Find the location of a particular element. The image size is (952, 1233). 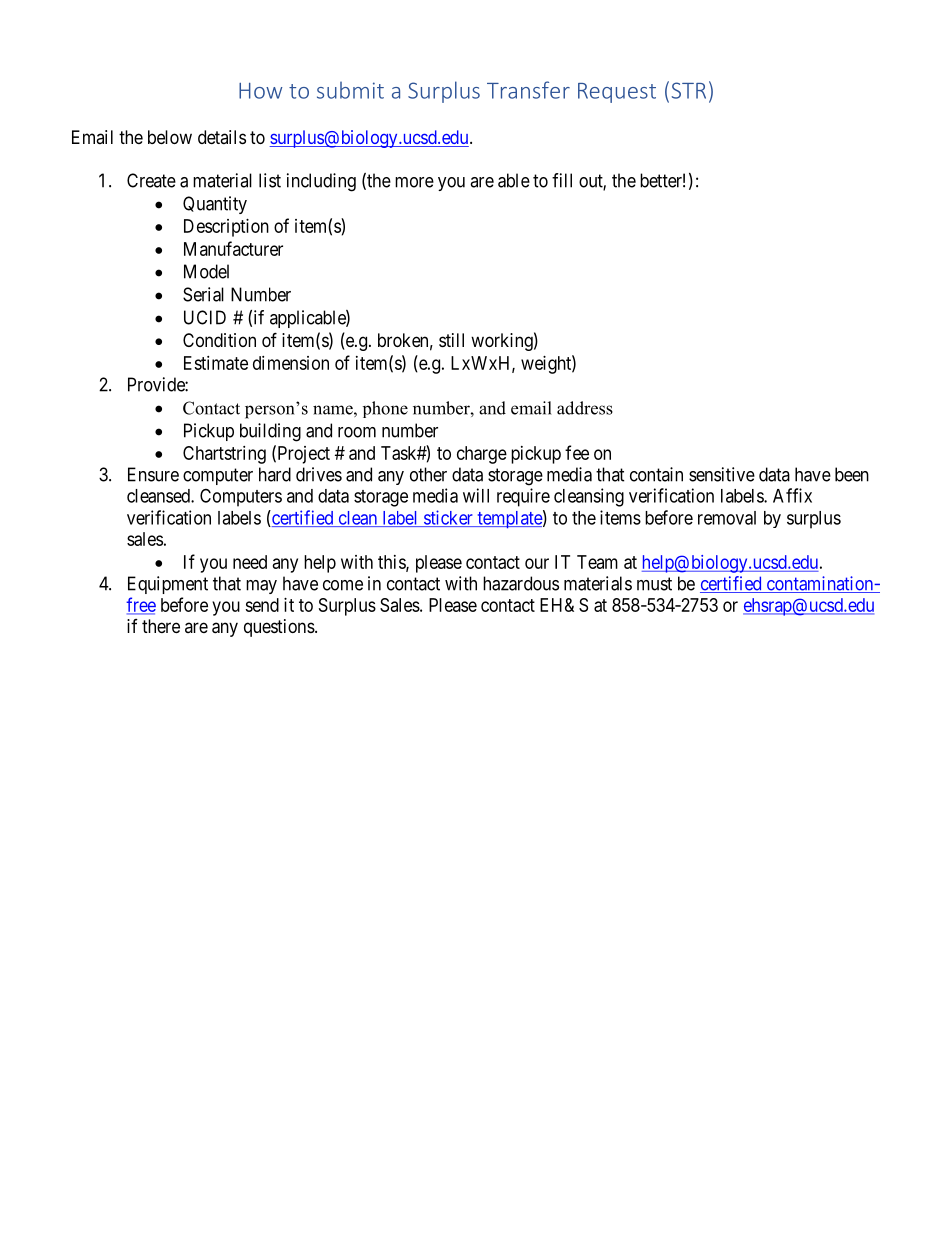

sensitive is located at coordinates (722, 474).
